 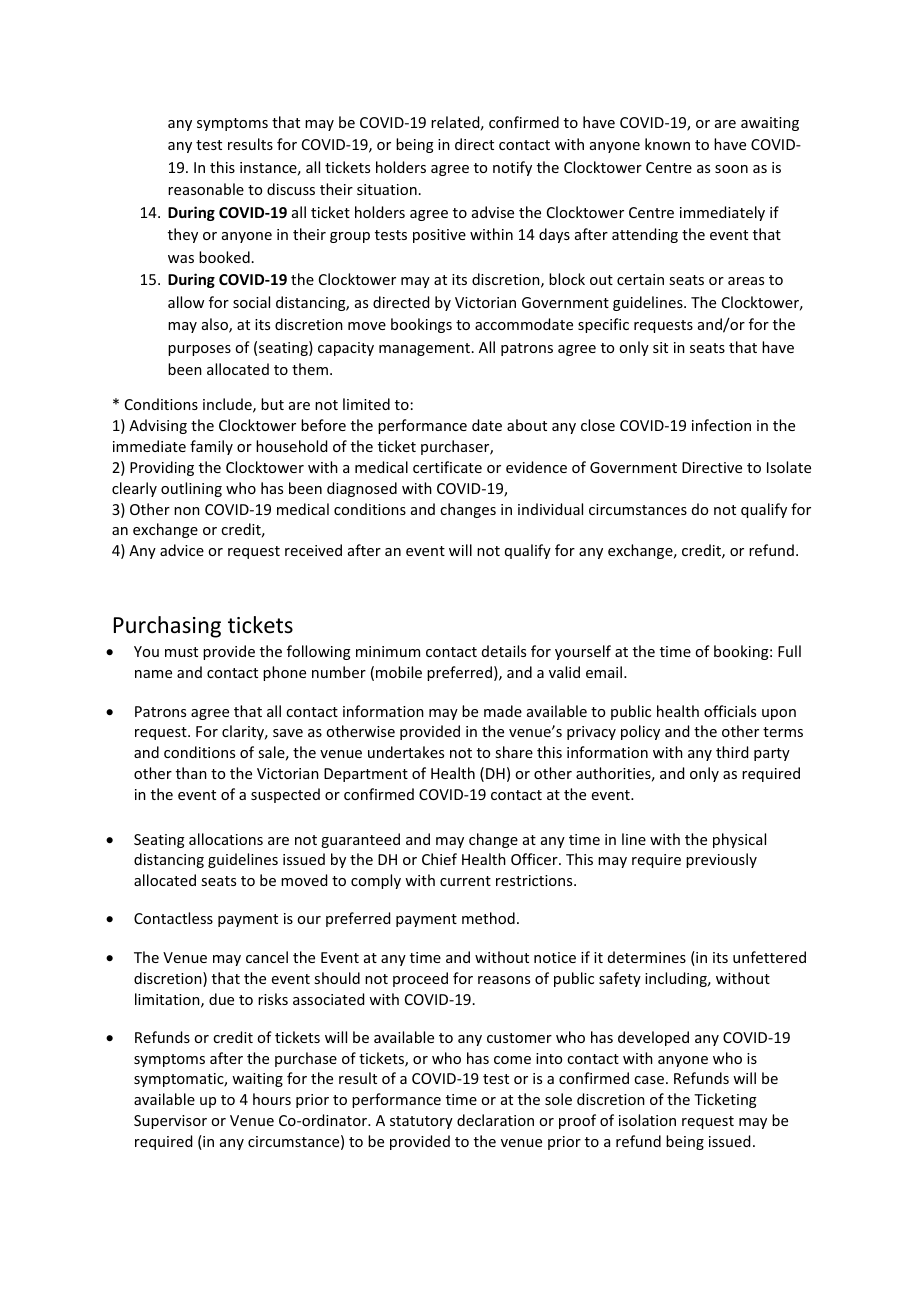 I want to click on soon, so click(x=731, y=169).
